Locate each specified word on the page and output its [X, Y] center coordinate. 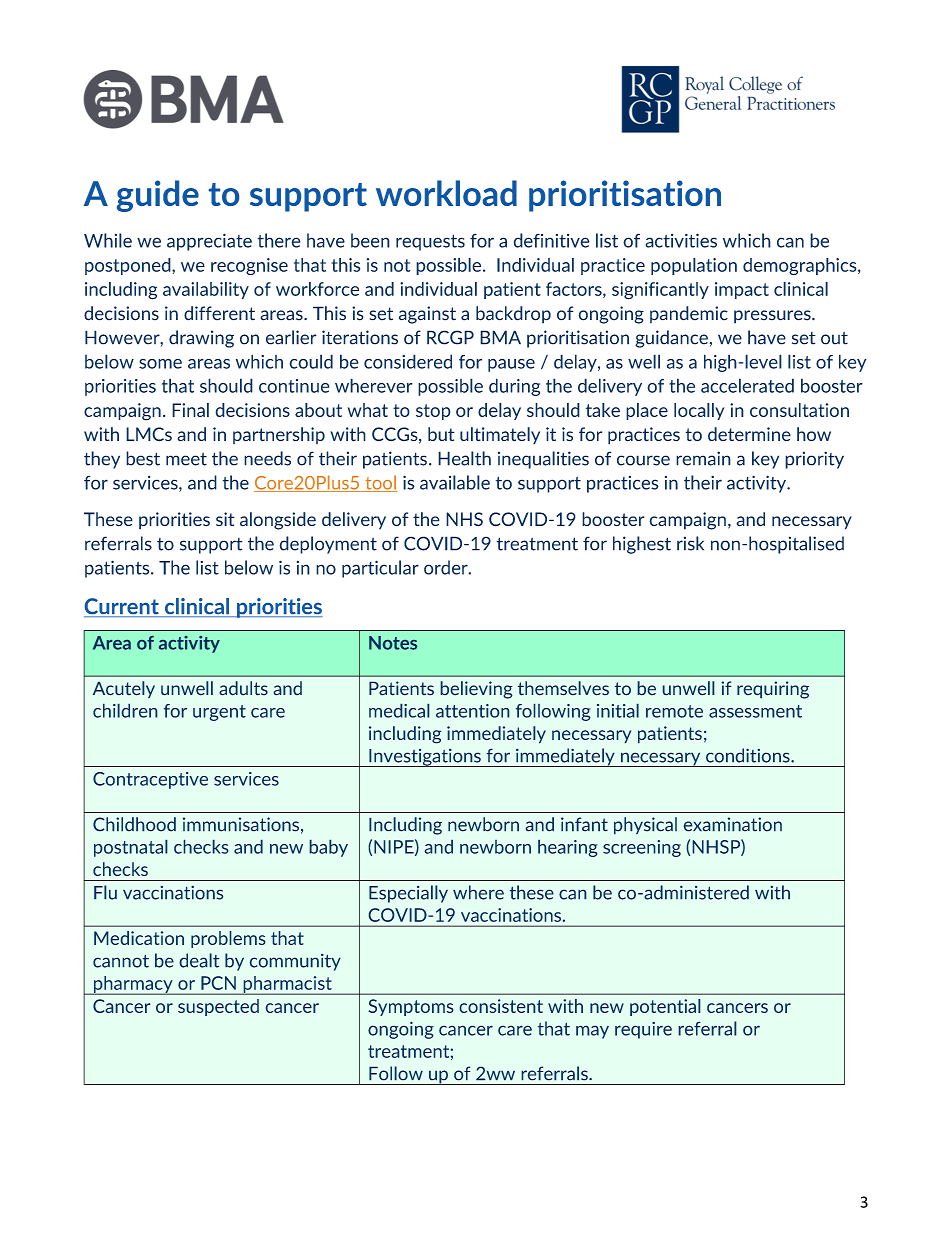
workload [446, 193]
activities [681, 240]
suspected [218, 1007]
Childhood [134, 824]
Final [190, 410]
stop [433, 412]
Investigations [425, 758]
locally [699, 411]
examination [732, 824]
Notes [393, 643]
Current [122, 607]
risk [690, 543]
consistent [501, 1006]
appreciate [209, 242]
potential [665, 1007]
